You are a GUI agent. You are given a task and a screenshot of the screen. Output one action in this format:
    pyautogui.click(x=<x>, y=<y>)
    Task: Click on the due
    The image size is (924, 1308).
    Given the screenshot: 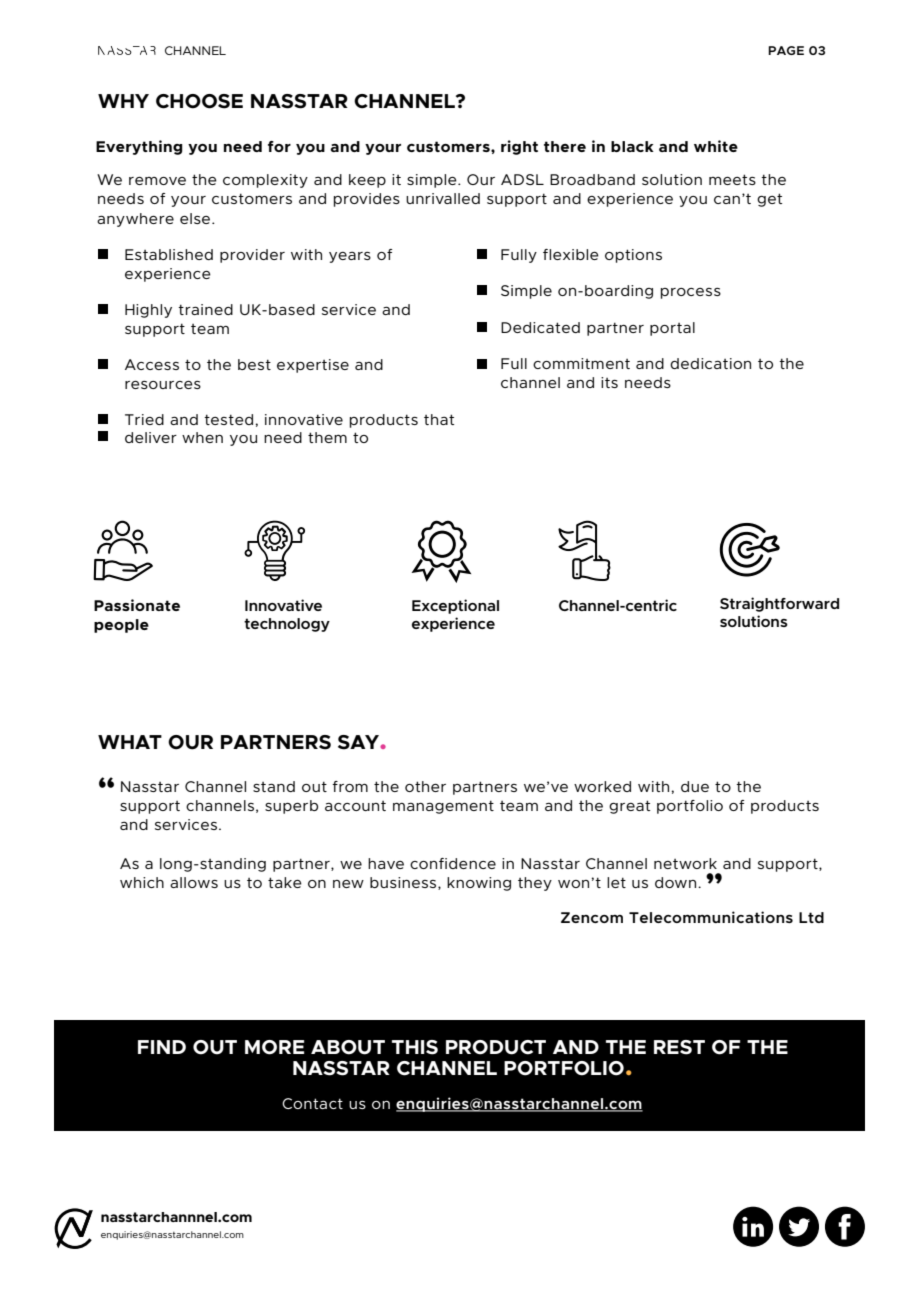 What is the action you would take?
    pyautogui.click(x=695, y=786)
